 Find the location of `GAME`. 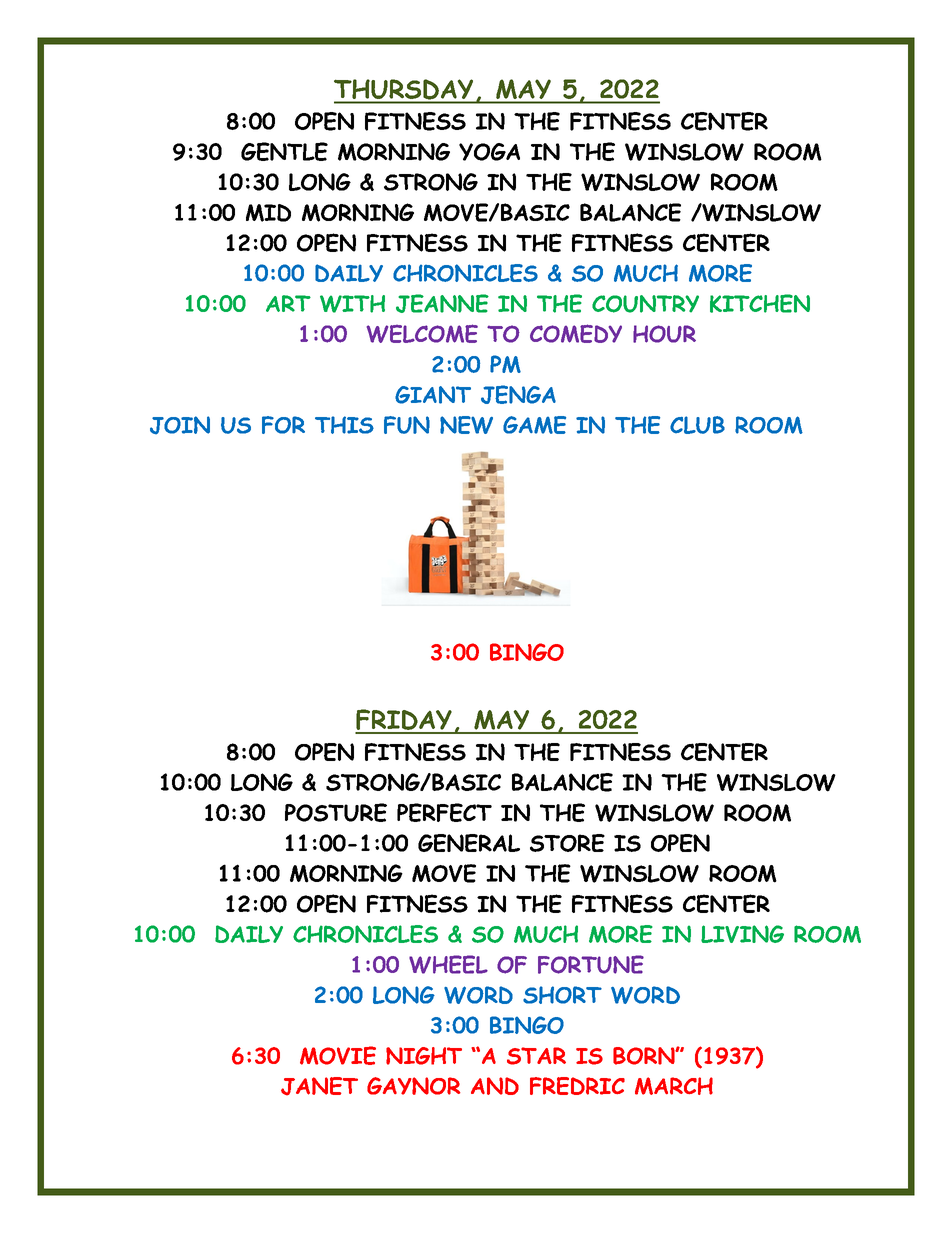

GAME is located at coordinates (534, 425).
